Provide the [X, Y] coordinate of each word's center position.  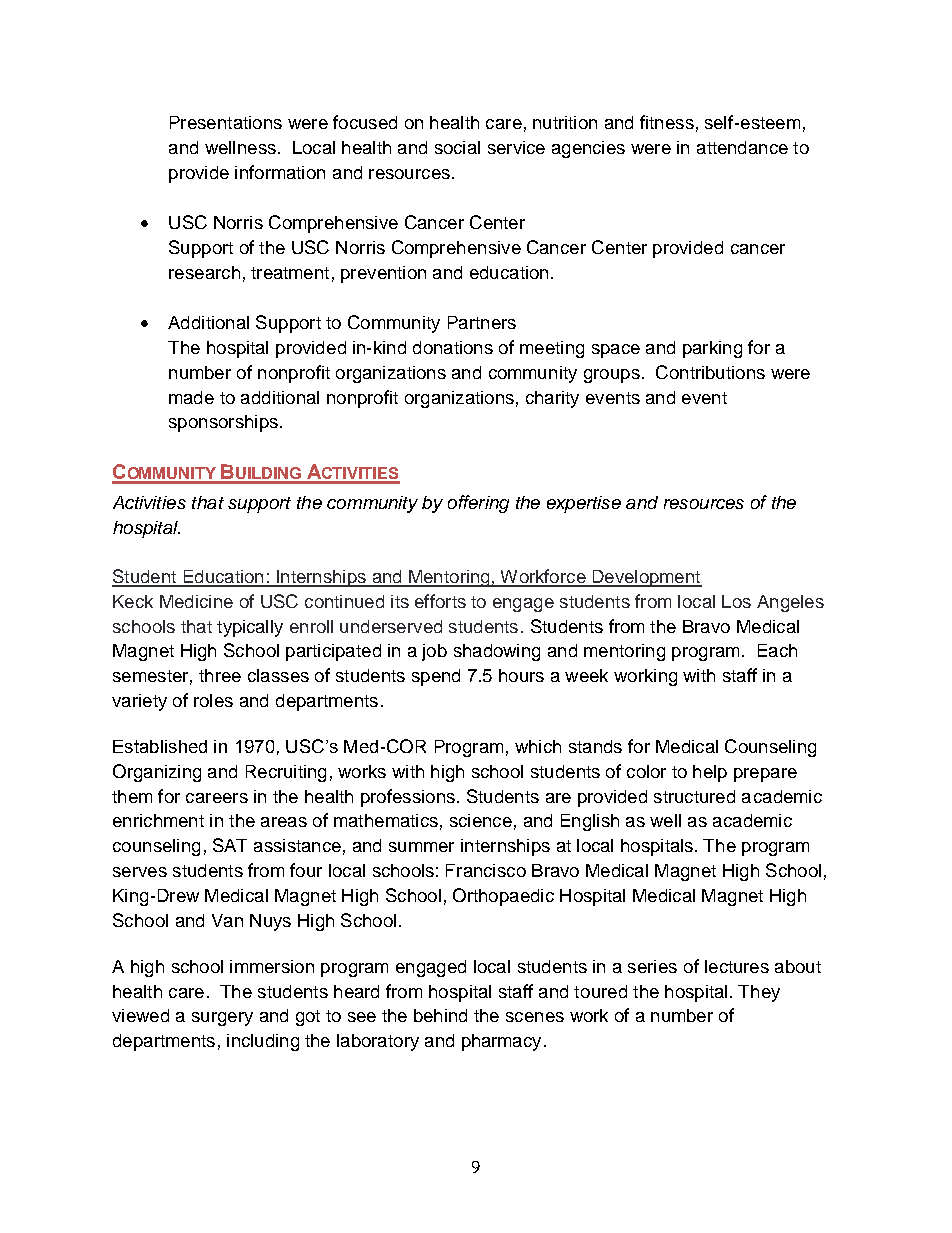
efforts [440, 601]
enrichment [158, 820]
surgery [222, 1019]
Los [736, 601]
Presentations [226, 122]
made [191, 397]
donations [453, 347]
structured [694, 796]
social [457, 147]
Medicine [196, 601]
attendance [742, 147]
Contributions [710, 372]
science [481, 820]
